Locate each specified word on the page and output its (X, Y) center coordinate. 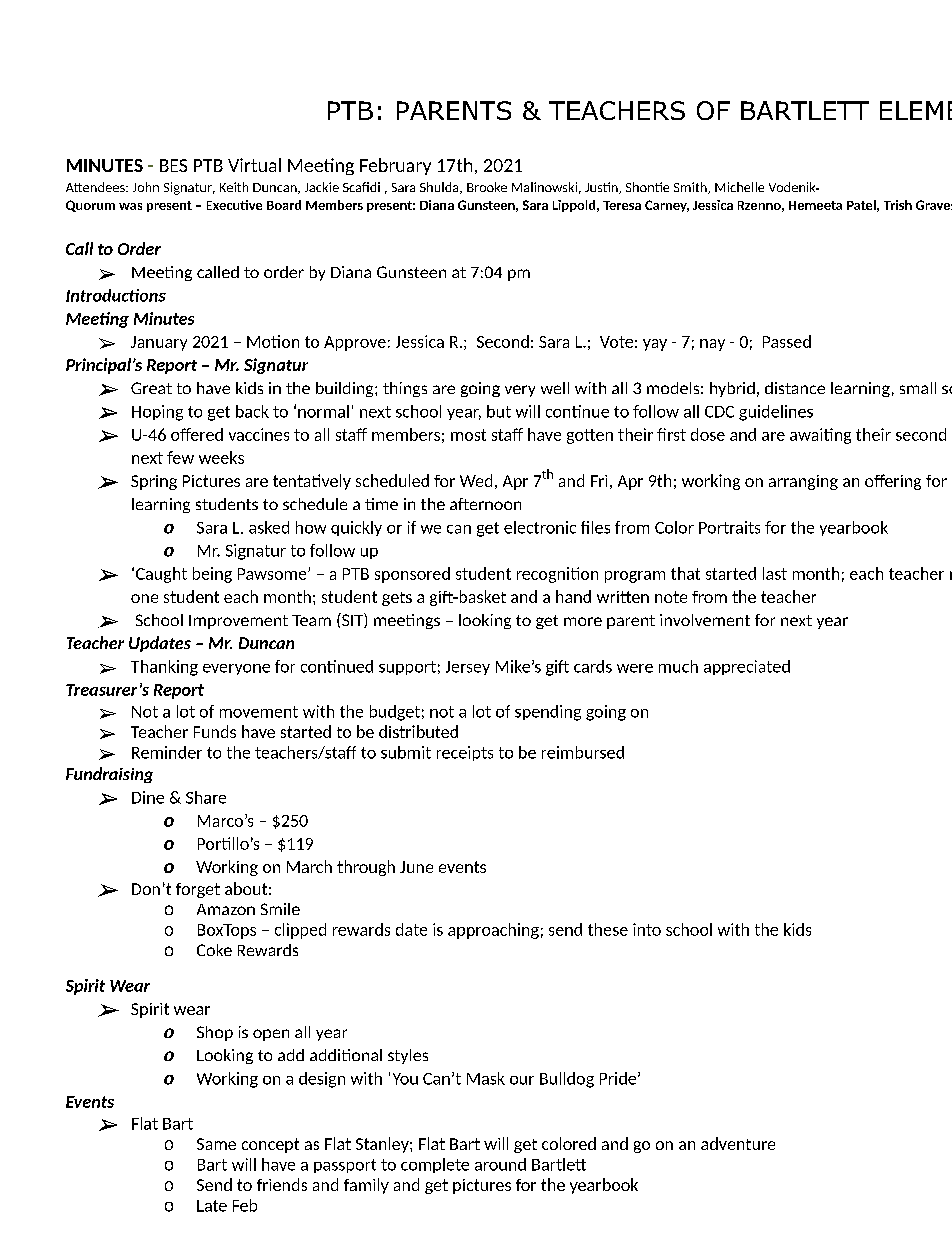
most (468, 435)
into (647, 929)
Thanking (164, 668)
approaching (493, 931)
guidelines (776, 413)
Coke (214, 950)
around (500, 1164)
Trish (898, 205)
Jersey (468, 668)
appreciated (747, 667)
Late (212, 1206)
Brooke (487, 187)
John (146, 187)
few (180, 457)
